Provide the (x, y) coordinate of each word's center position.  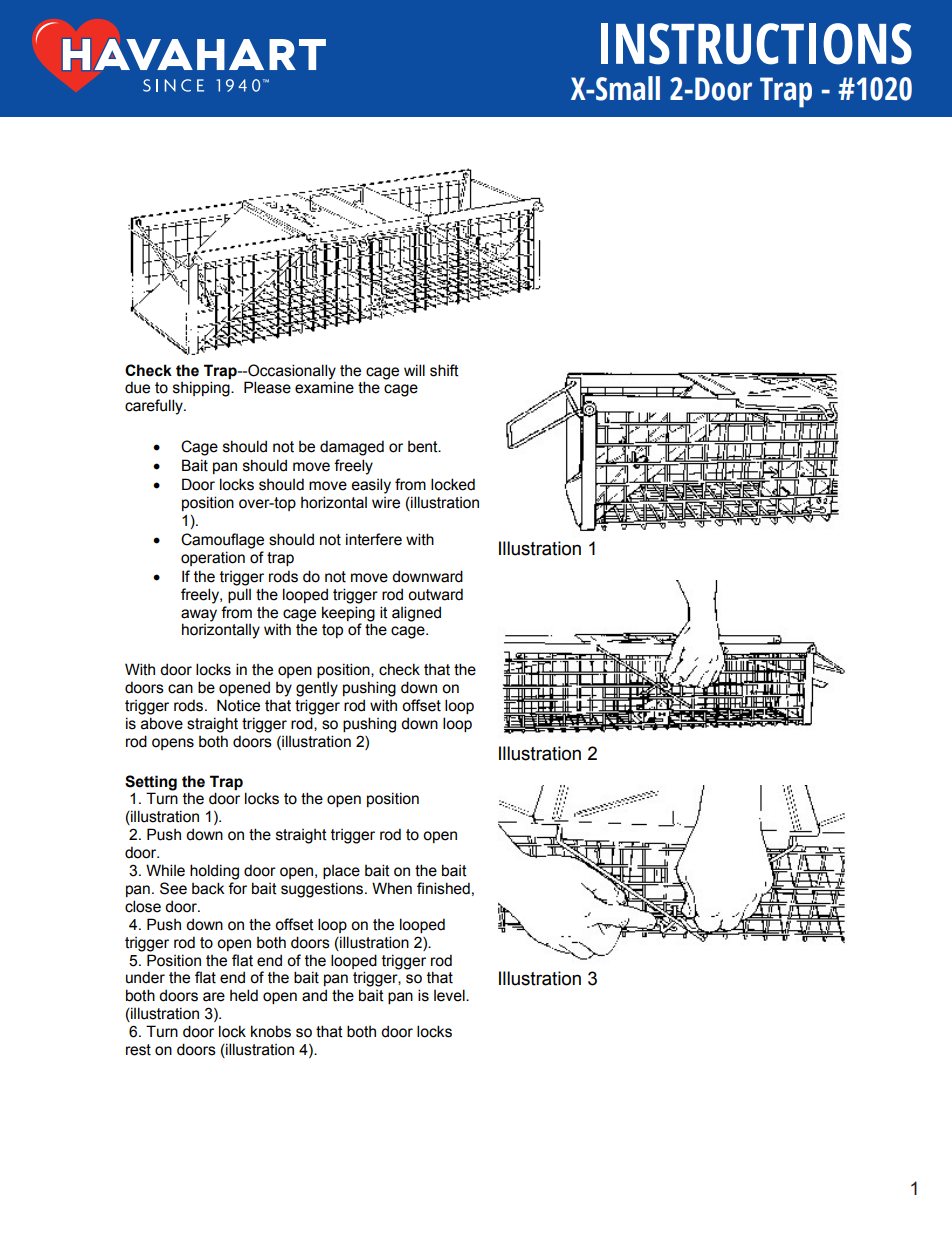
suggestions (323, 890)
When (392, 888)
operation (213, 558)
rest (138, 1050)
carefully (155, 407)
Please (267, 387)
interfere (374, 539)
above (162, 723)
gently (317, 689)
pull (239, 595)
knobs (271, 1031)
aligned (416, 614)
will (414, 370)
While (165, 870)
